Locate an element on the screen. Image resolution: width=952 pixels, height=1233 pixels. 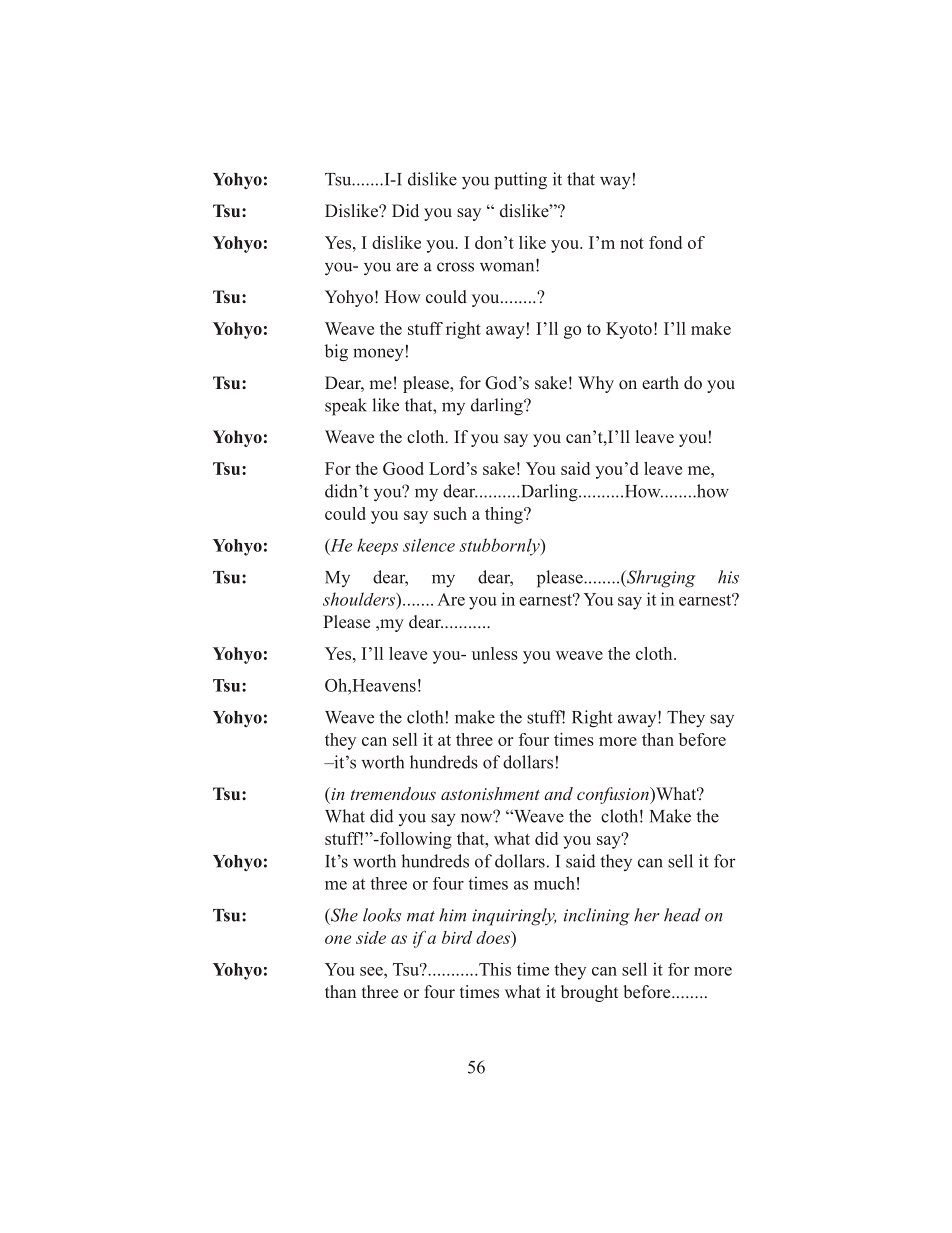
thing is located at coordinates (505, 515).
